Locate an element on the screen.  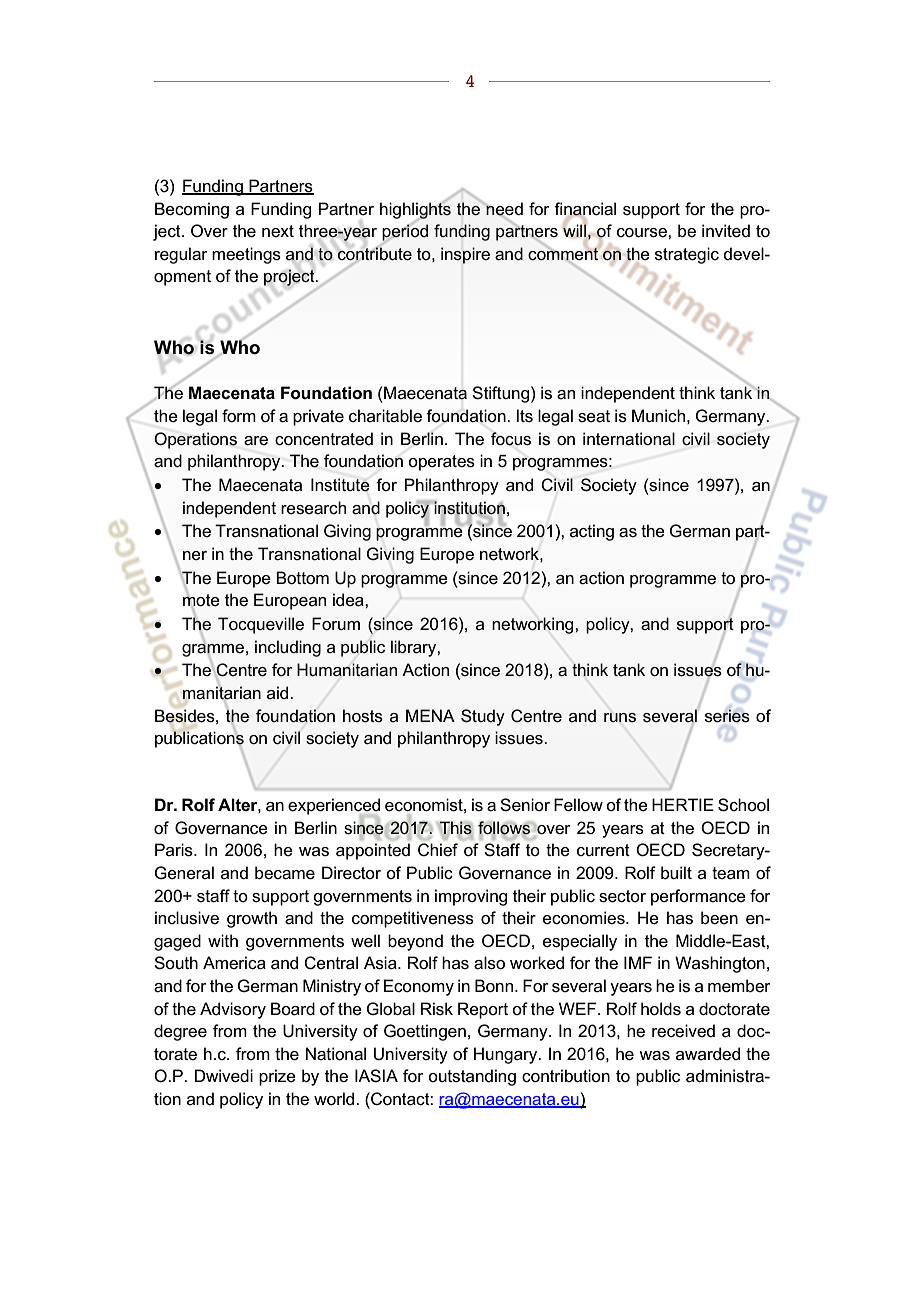
series is located at coordinates (727, 716).
